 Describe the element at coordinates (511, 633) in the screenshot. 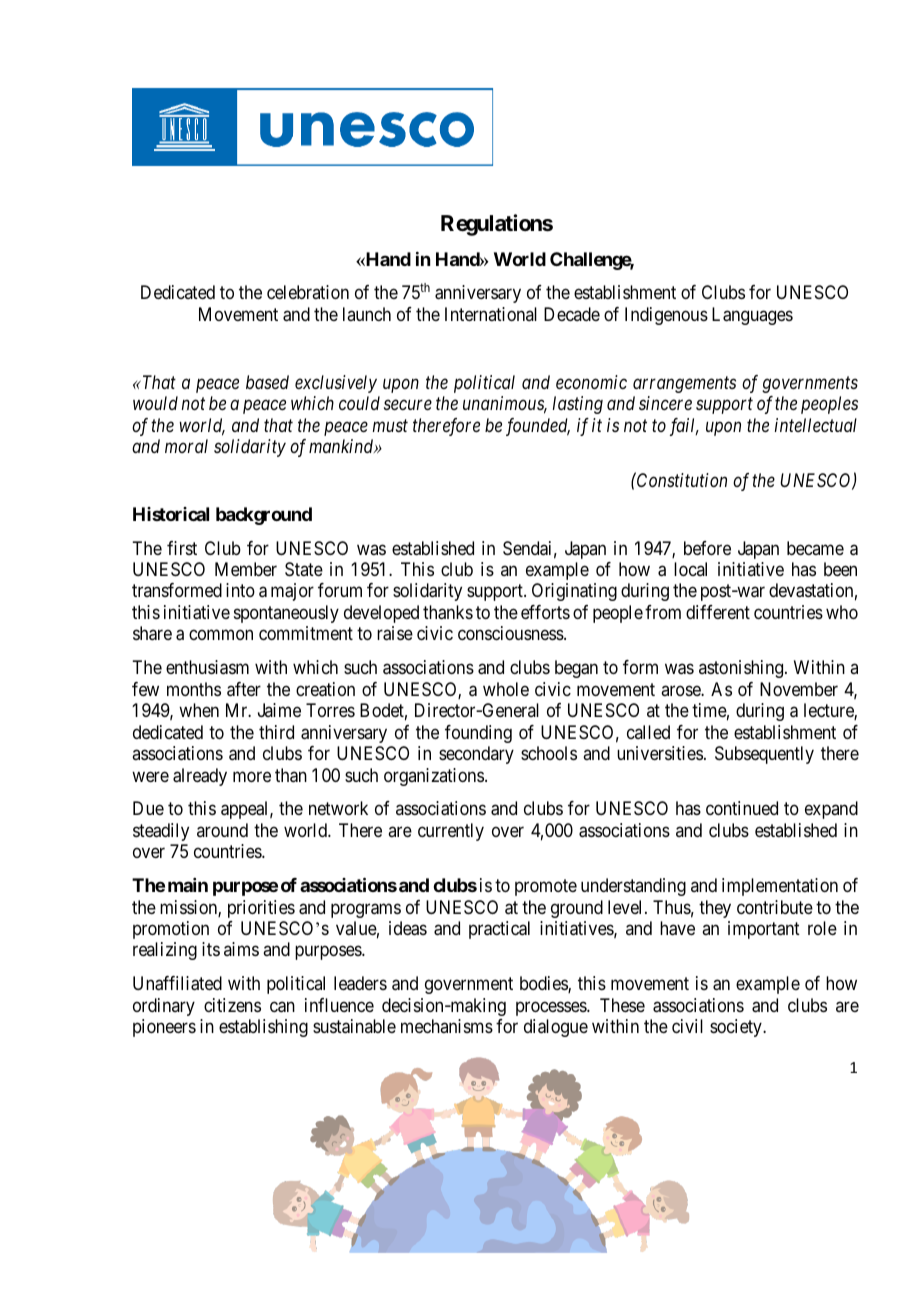

I see `consciousness` at that location.
